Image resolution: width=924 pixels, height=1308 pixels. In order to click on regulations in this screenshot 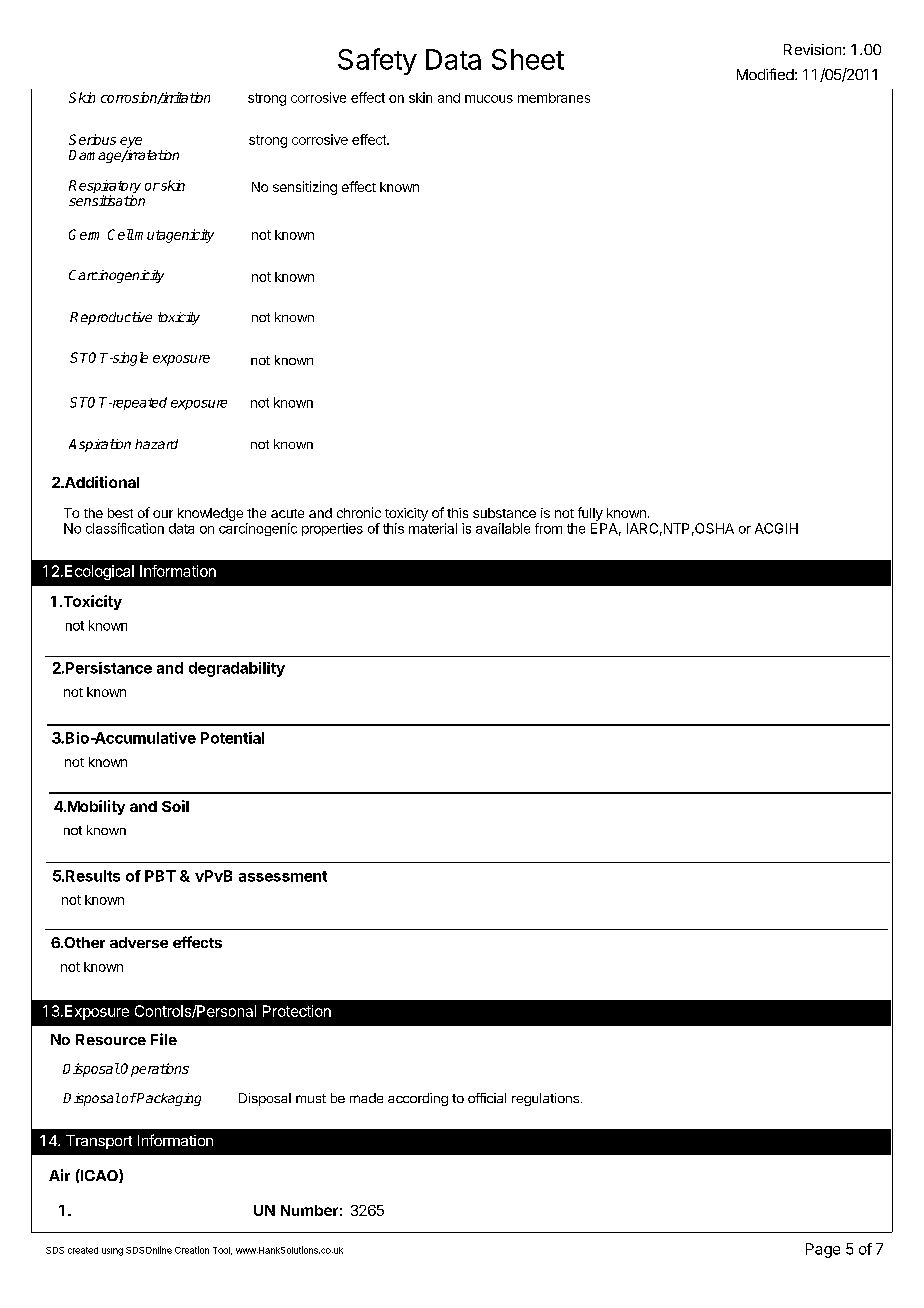, I will do `click(545, 1099)`.
